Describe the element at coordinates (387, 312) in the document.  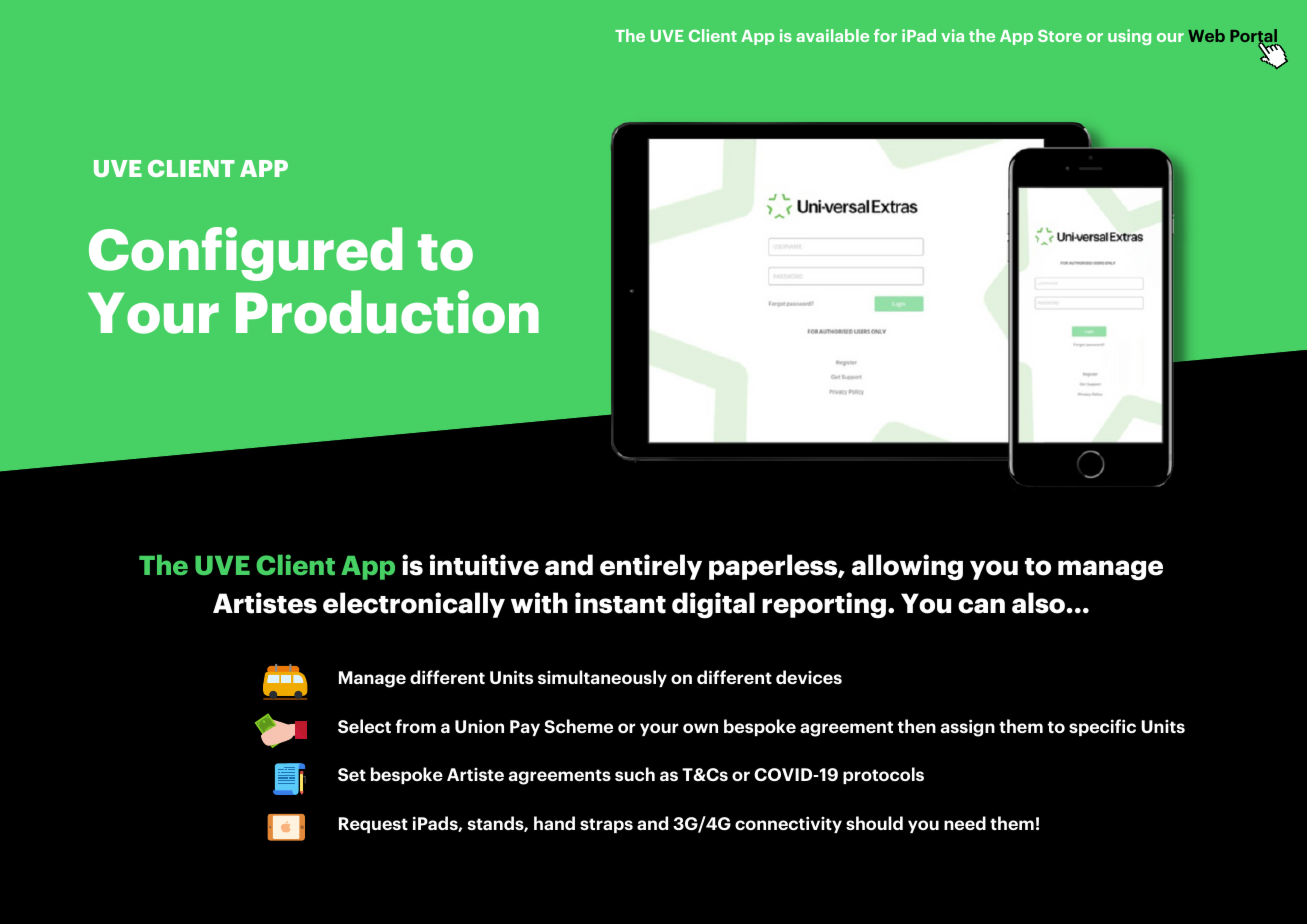
I see `Production` at that location.
